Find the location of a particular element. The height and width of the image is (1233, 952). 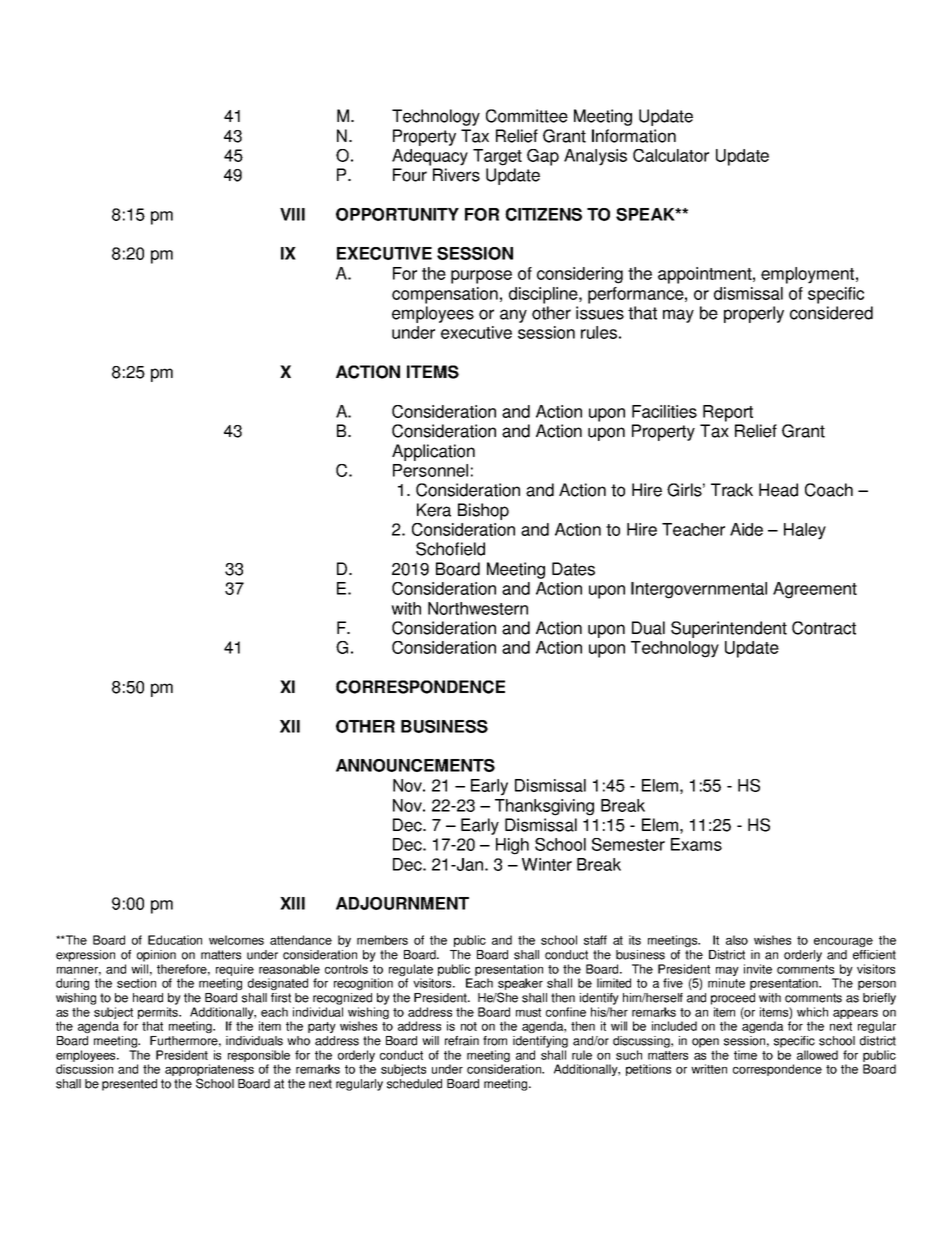

Exams is located at coordinates (696, 844).
